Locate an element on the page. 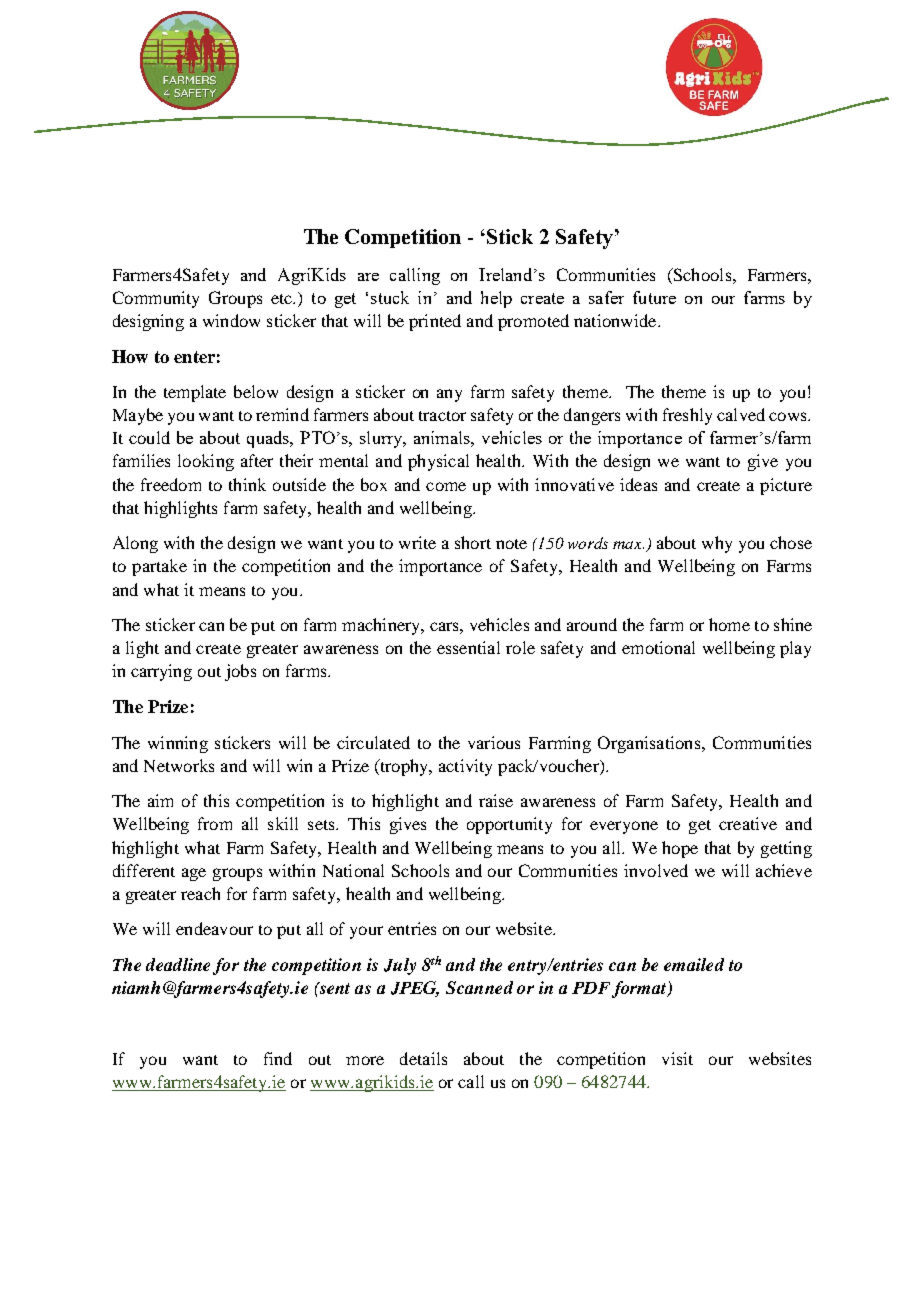  opportunity is located at coordinates (509, 825).
